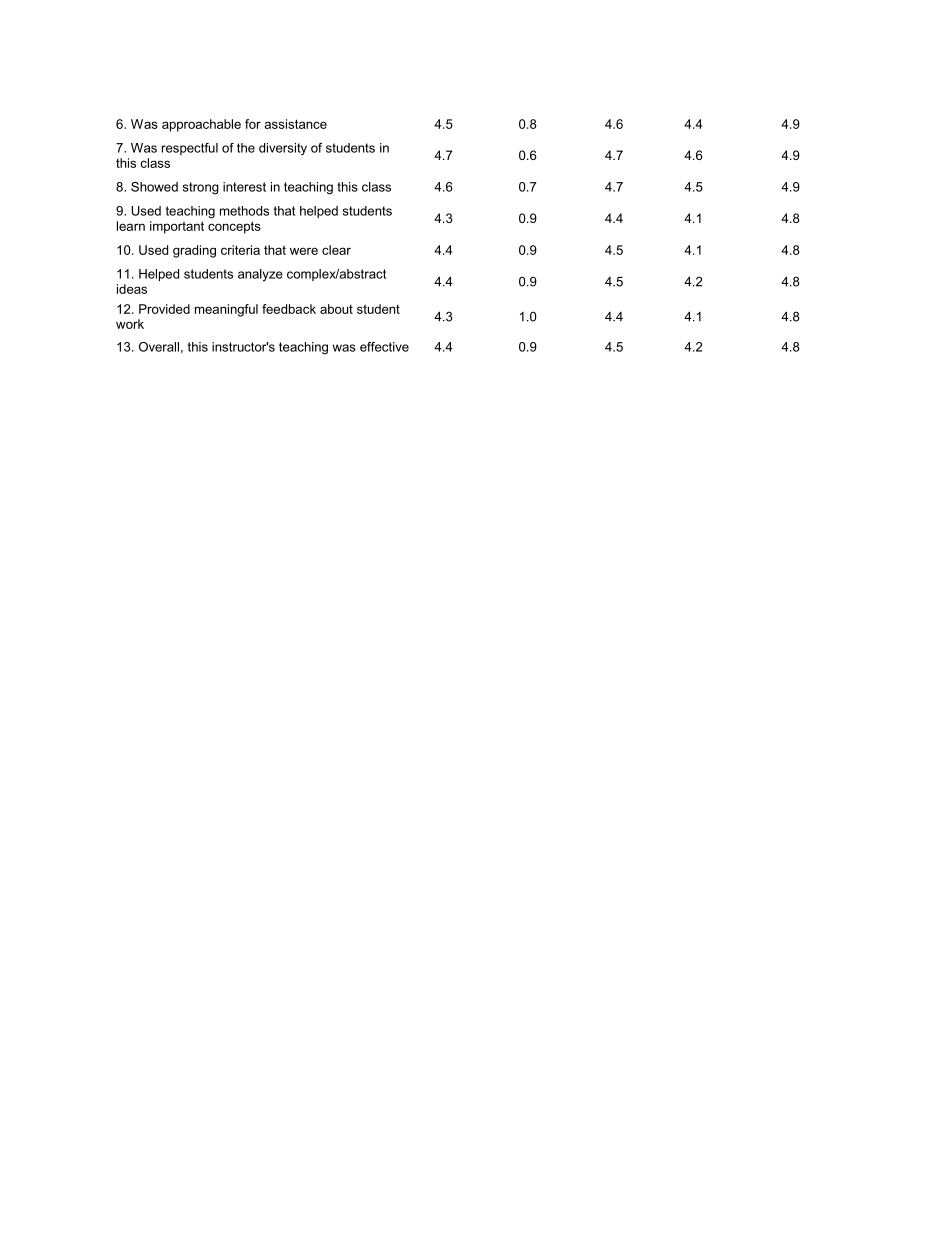 This screenshot has width=952, height=1233. I want to click on effective, so click(384, 347).
